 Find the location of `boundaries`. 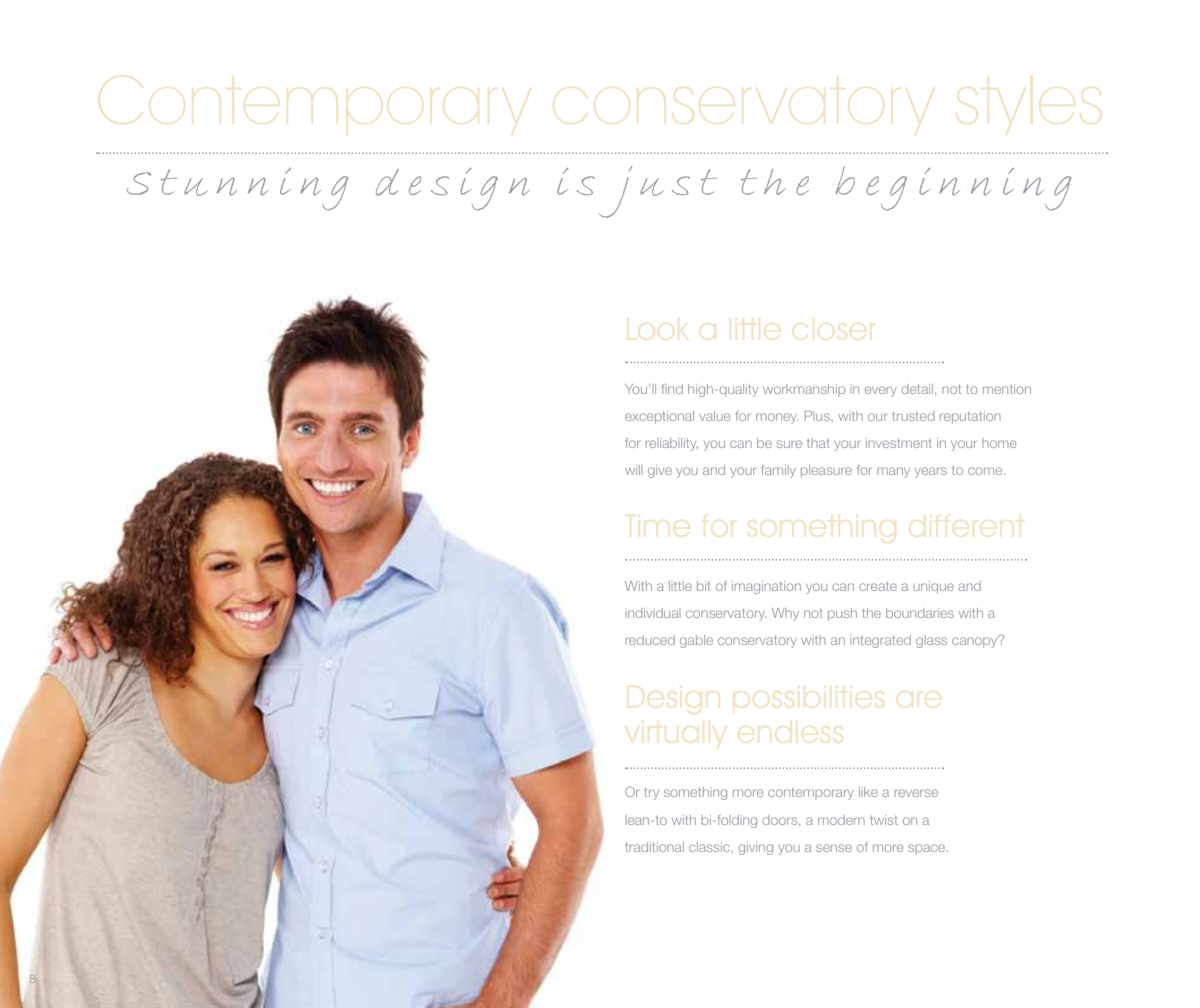

boundaries is located at coordinates (920, 613).
